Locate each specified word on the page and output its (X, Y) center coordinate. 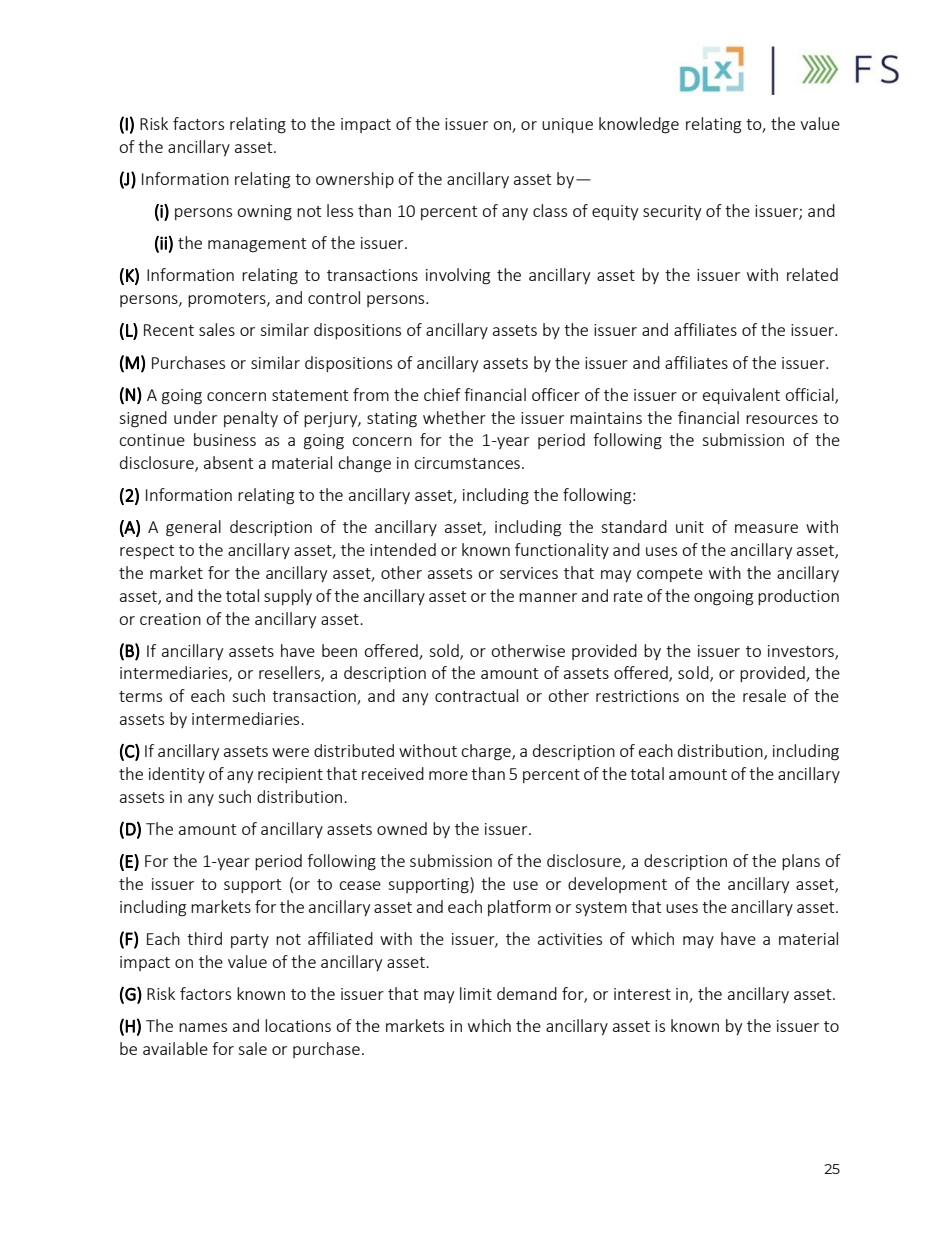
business (225, 439)
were (290, 752)
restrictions (637, 696)
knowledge (639, 125)
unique (567, 125)
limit (476, 993)
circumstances (467, 463)
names (203, 1027)
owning (264, 213)
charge (487, 752)
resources (782, 419)
